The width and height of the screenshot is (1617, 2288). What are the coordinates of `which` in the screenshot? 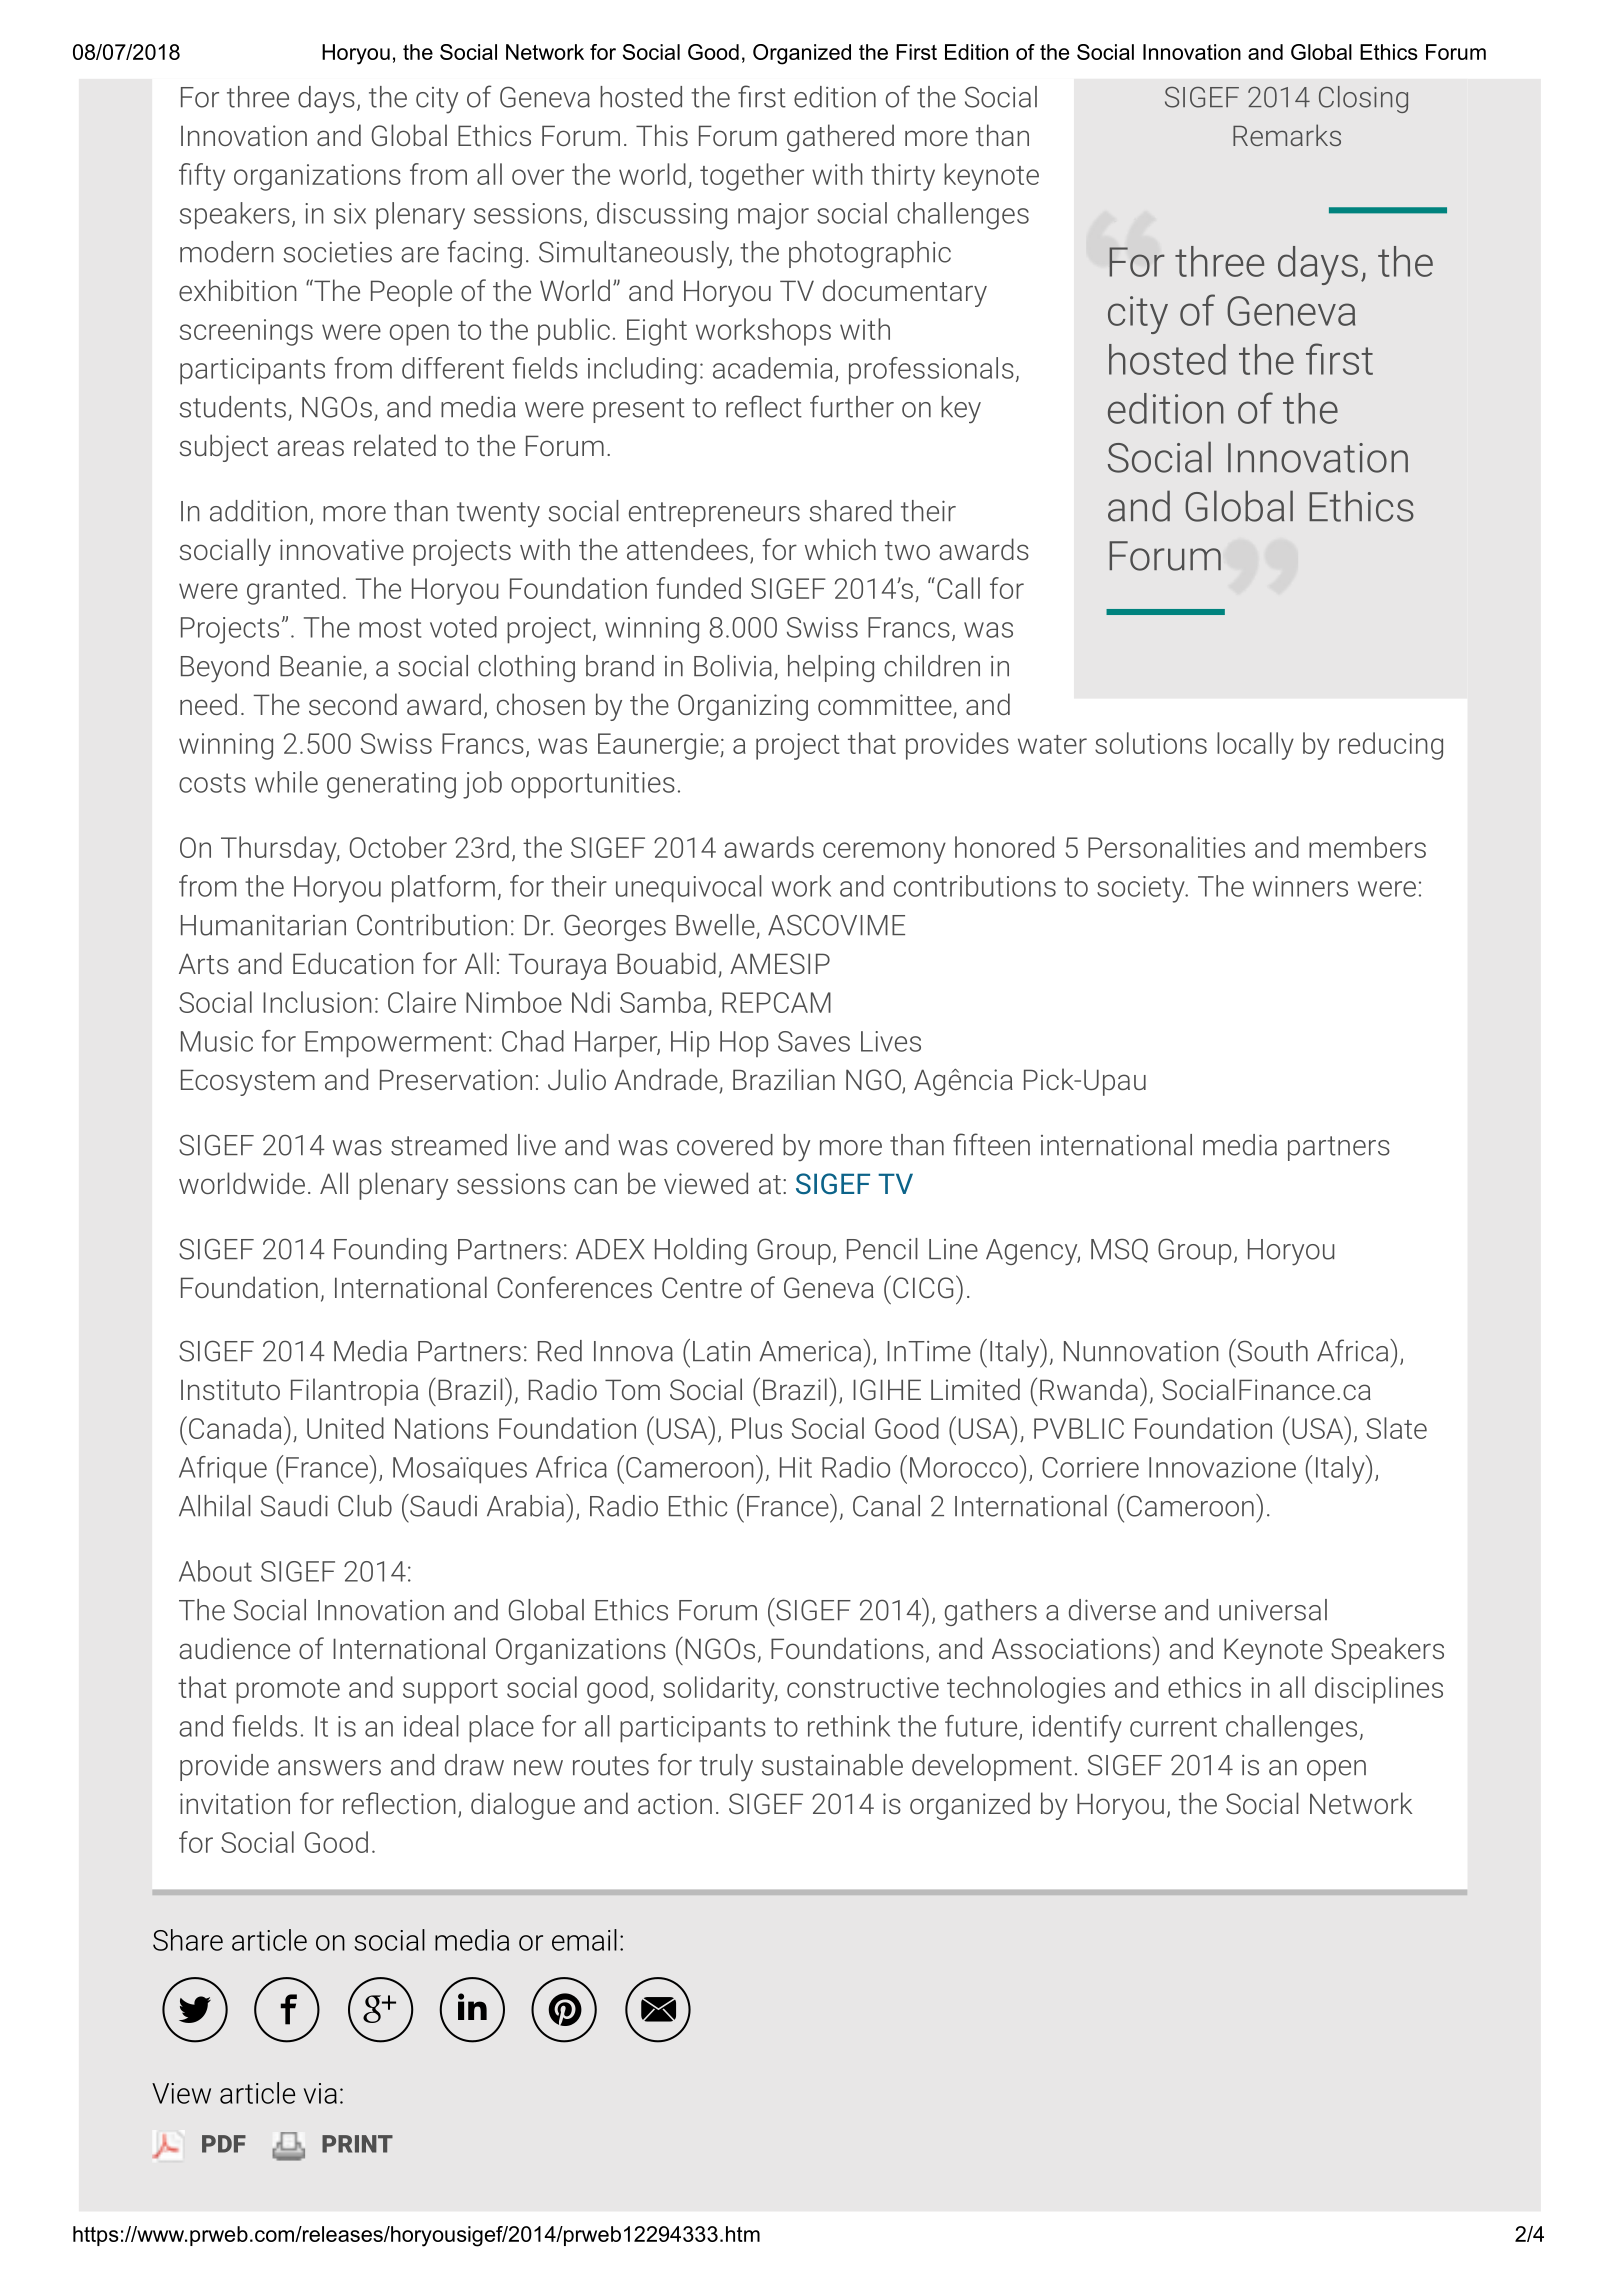 It's located at (840, 549).
